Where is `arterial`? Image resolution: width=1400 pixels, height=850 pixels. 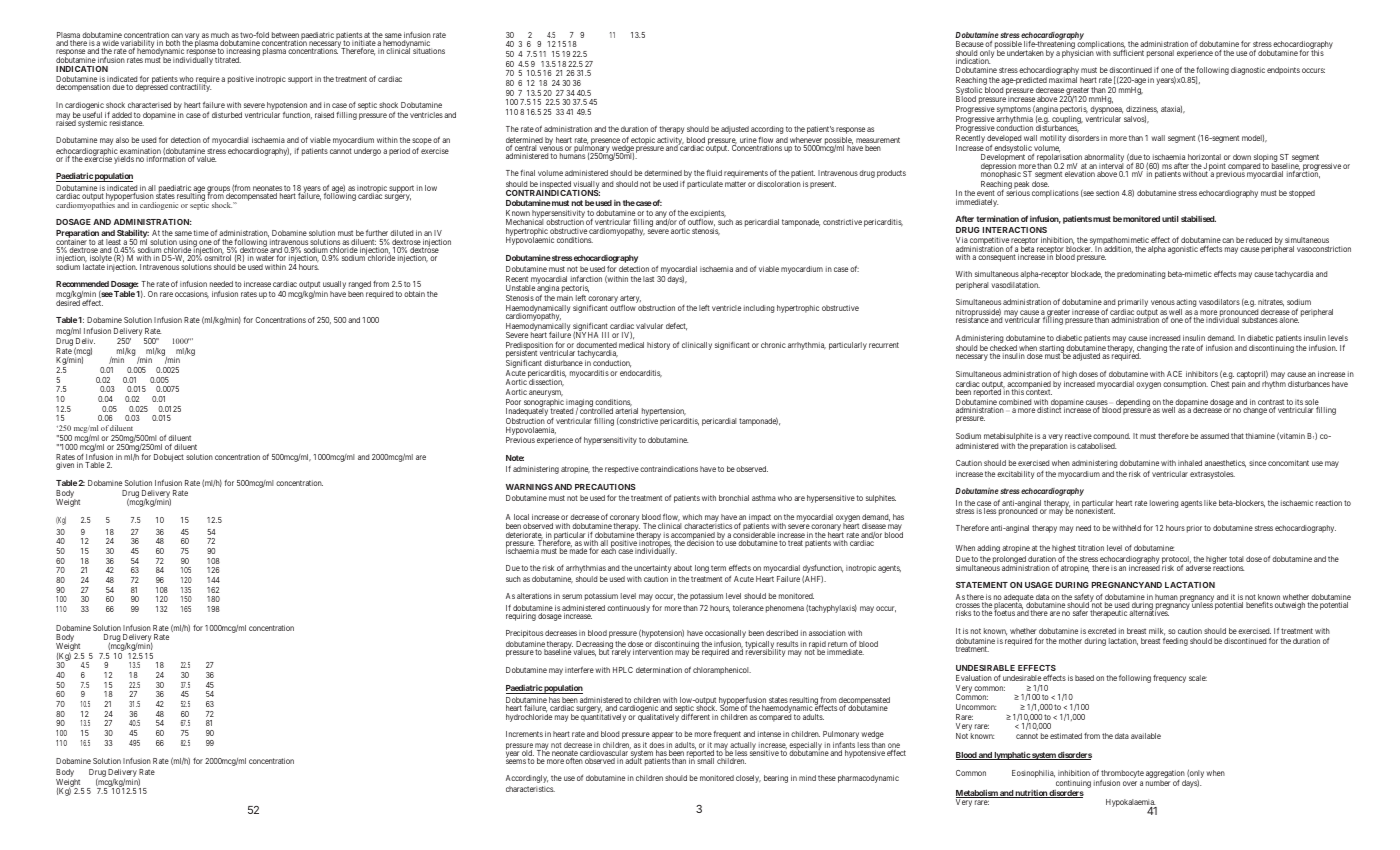 arterial is located at coordinates (626, 411).
